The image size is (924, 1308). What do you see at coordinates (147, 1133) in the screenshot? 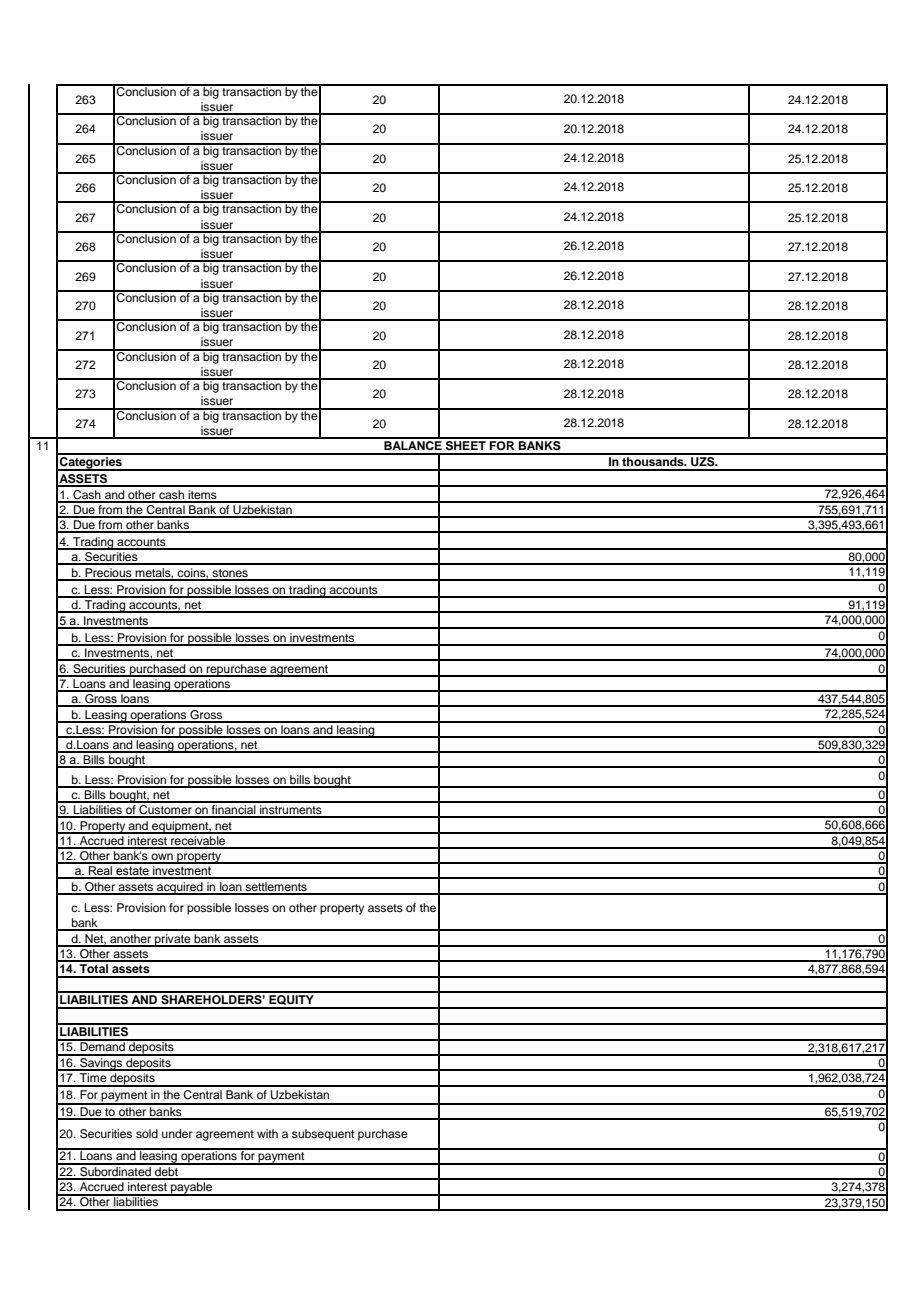
I see `sold` at bounding box center [147, 1133].
